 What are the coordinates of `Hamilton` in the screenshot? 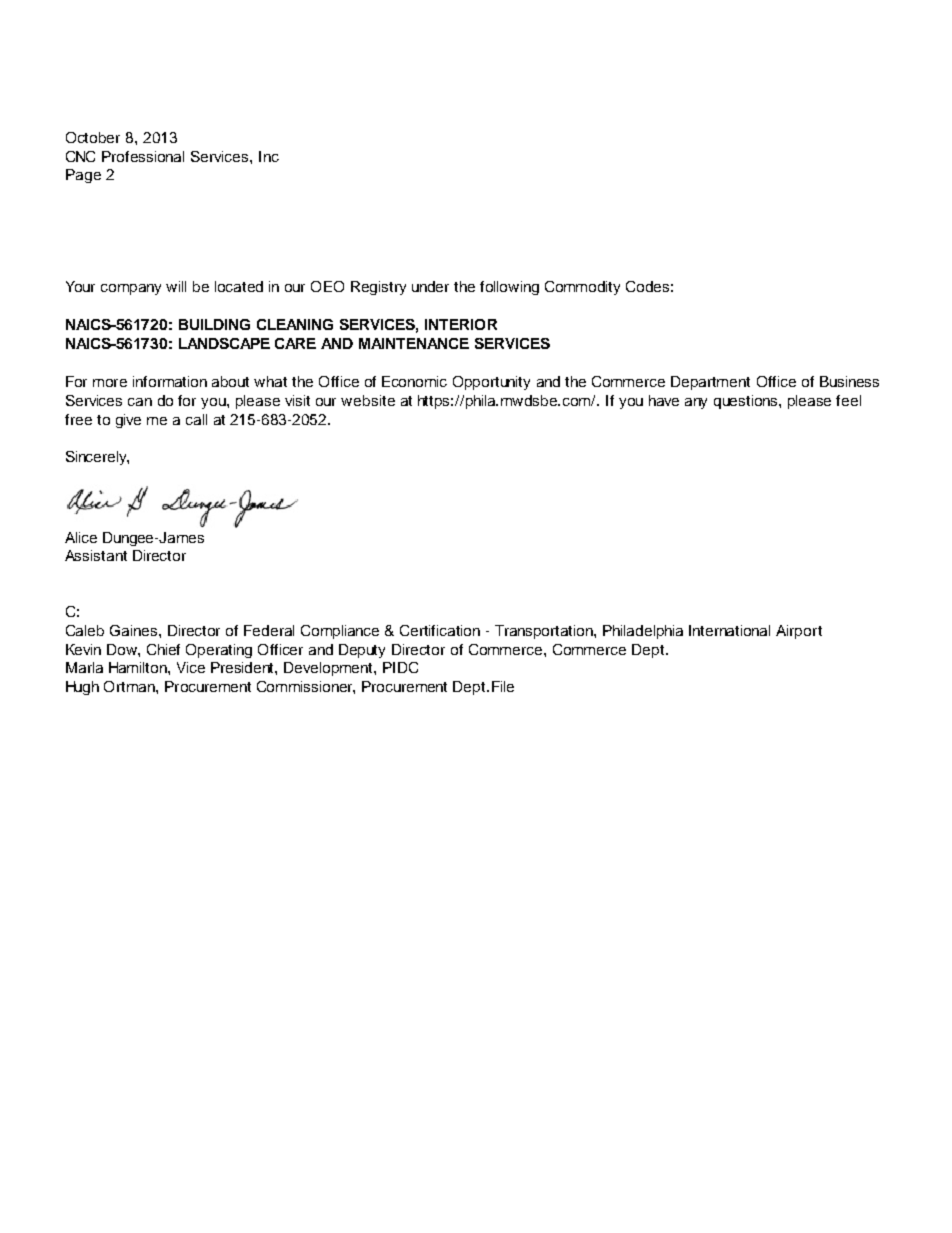 It's located at (139, 667).
